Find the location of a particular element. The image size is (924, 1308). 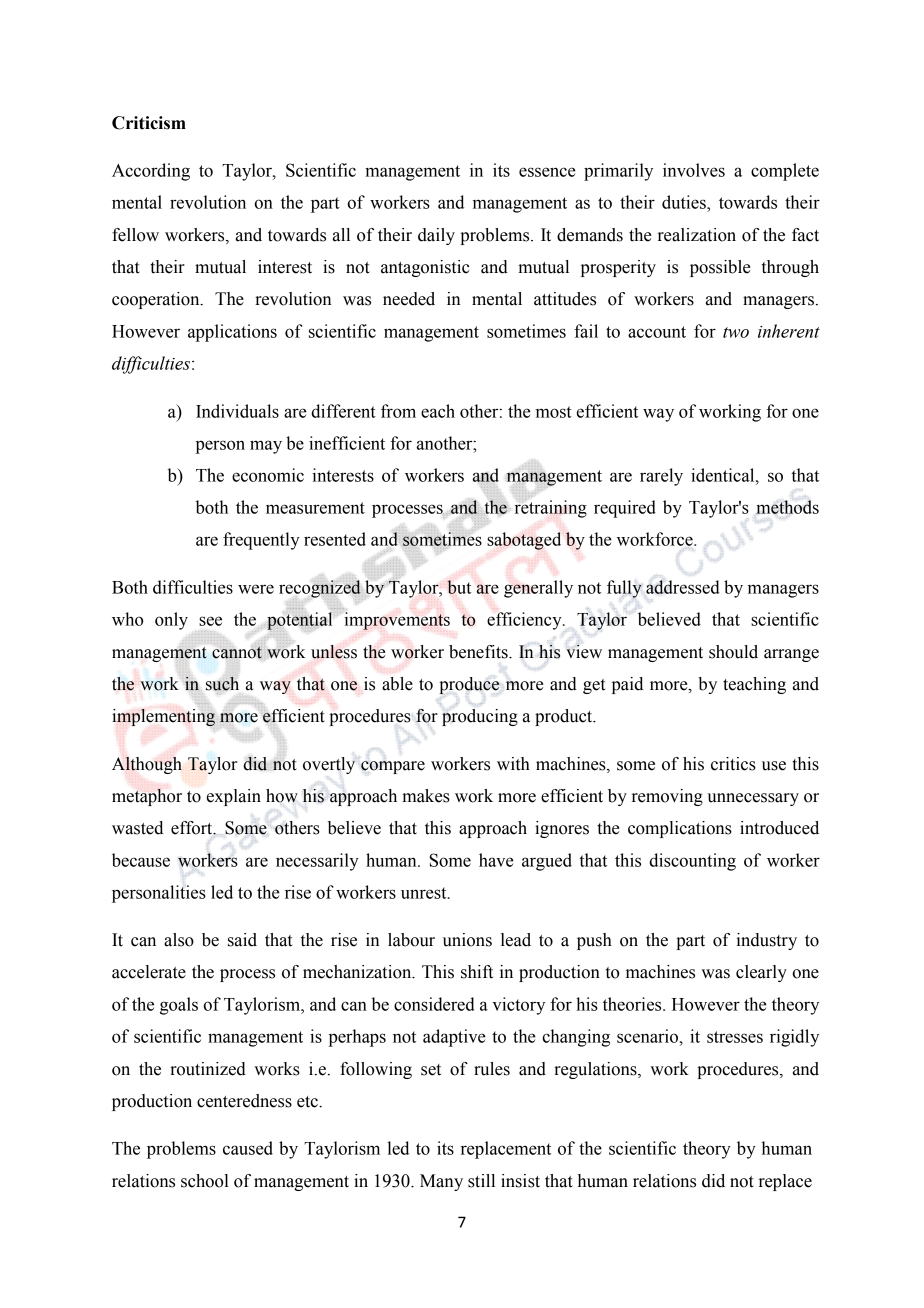

involves is located at coordinates (694, 170).
